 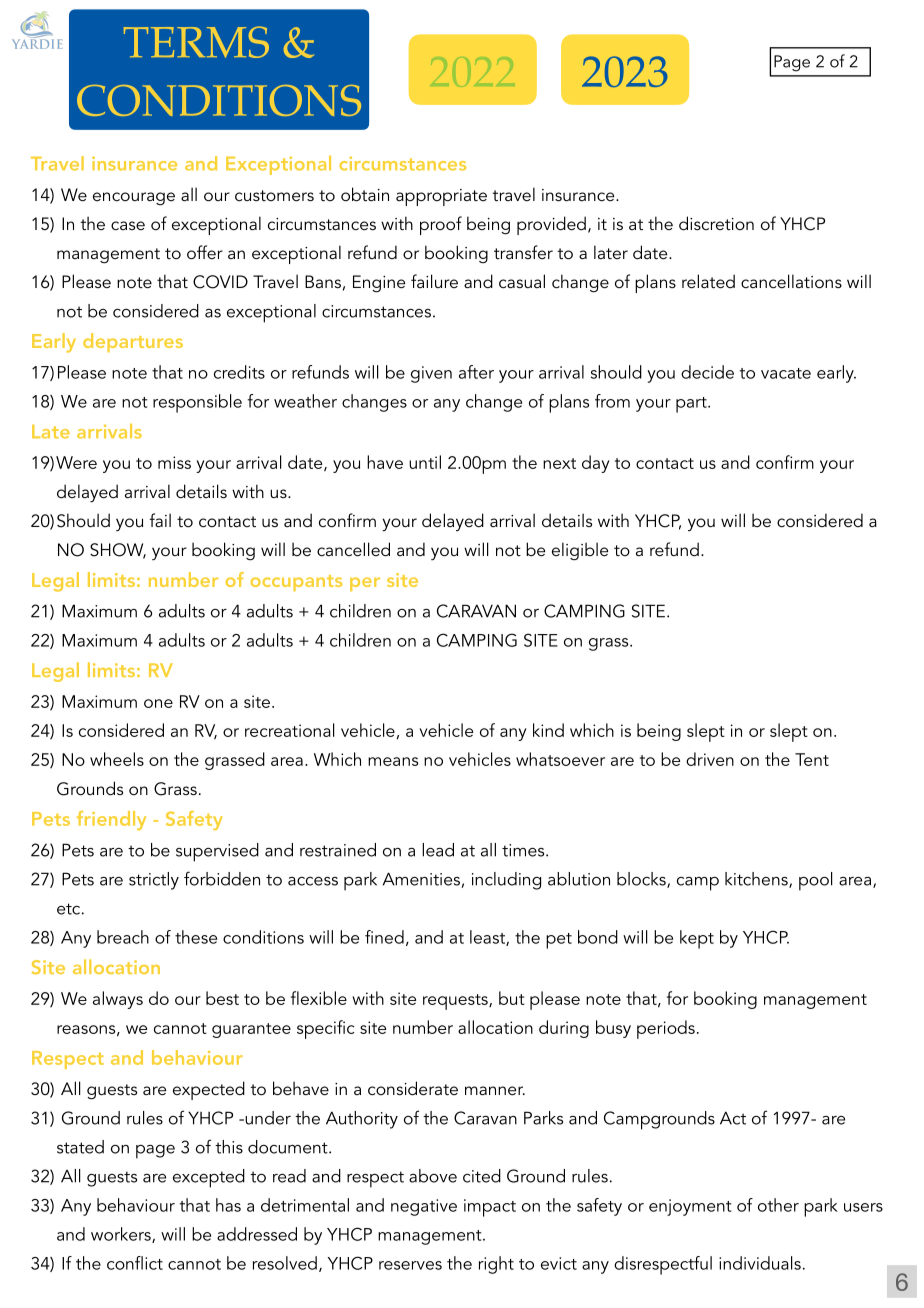 I want to click on given, so click(x=431, y=374).
